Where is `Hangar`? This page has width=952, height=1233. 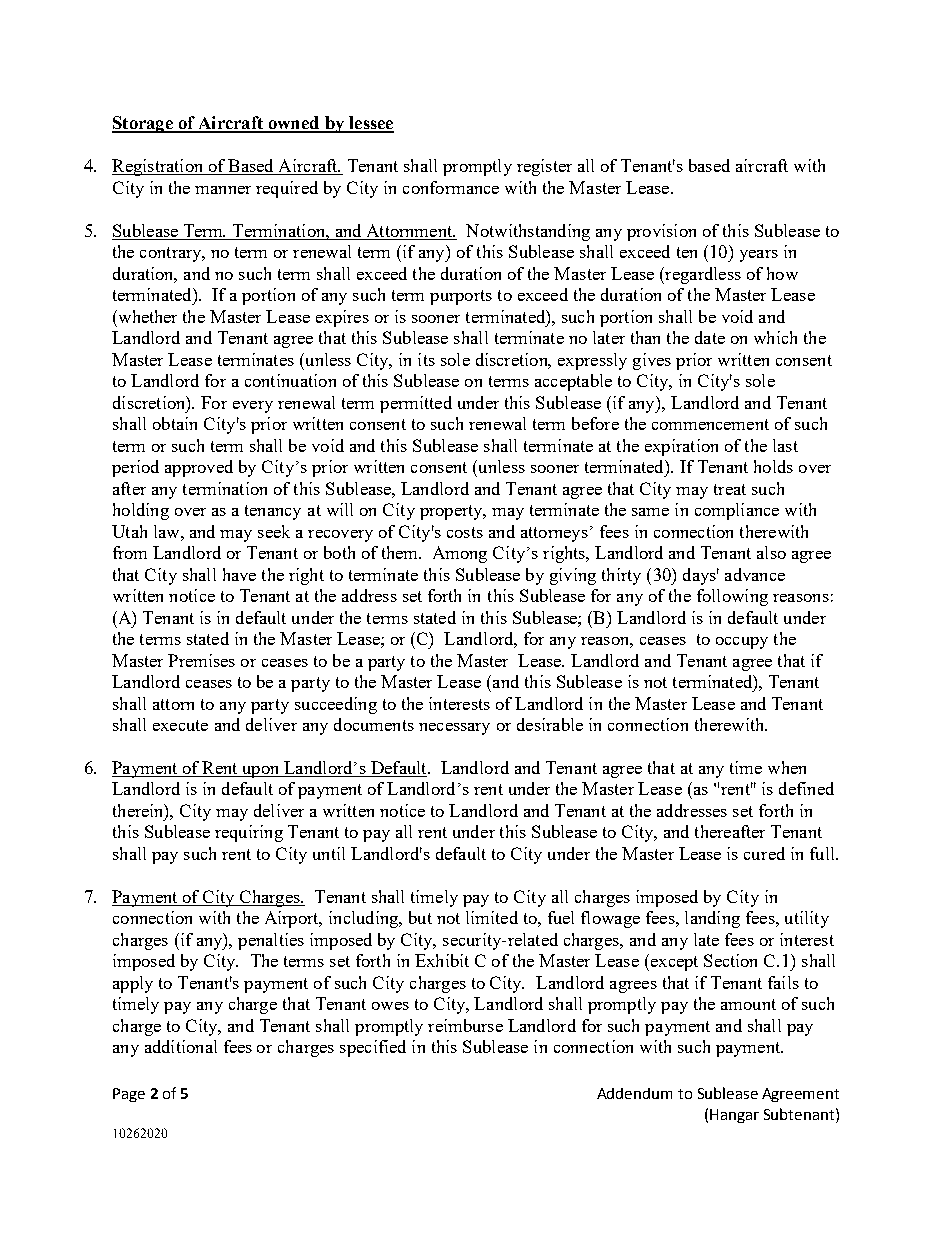 Hangar is located at coordinates (734, 1116).
